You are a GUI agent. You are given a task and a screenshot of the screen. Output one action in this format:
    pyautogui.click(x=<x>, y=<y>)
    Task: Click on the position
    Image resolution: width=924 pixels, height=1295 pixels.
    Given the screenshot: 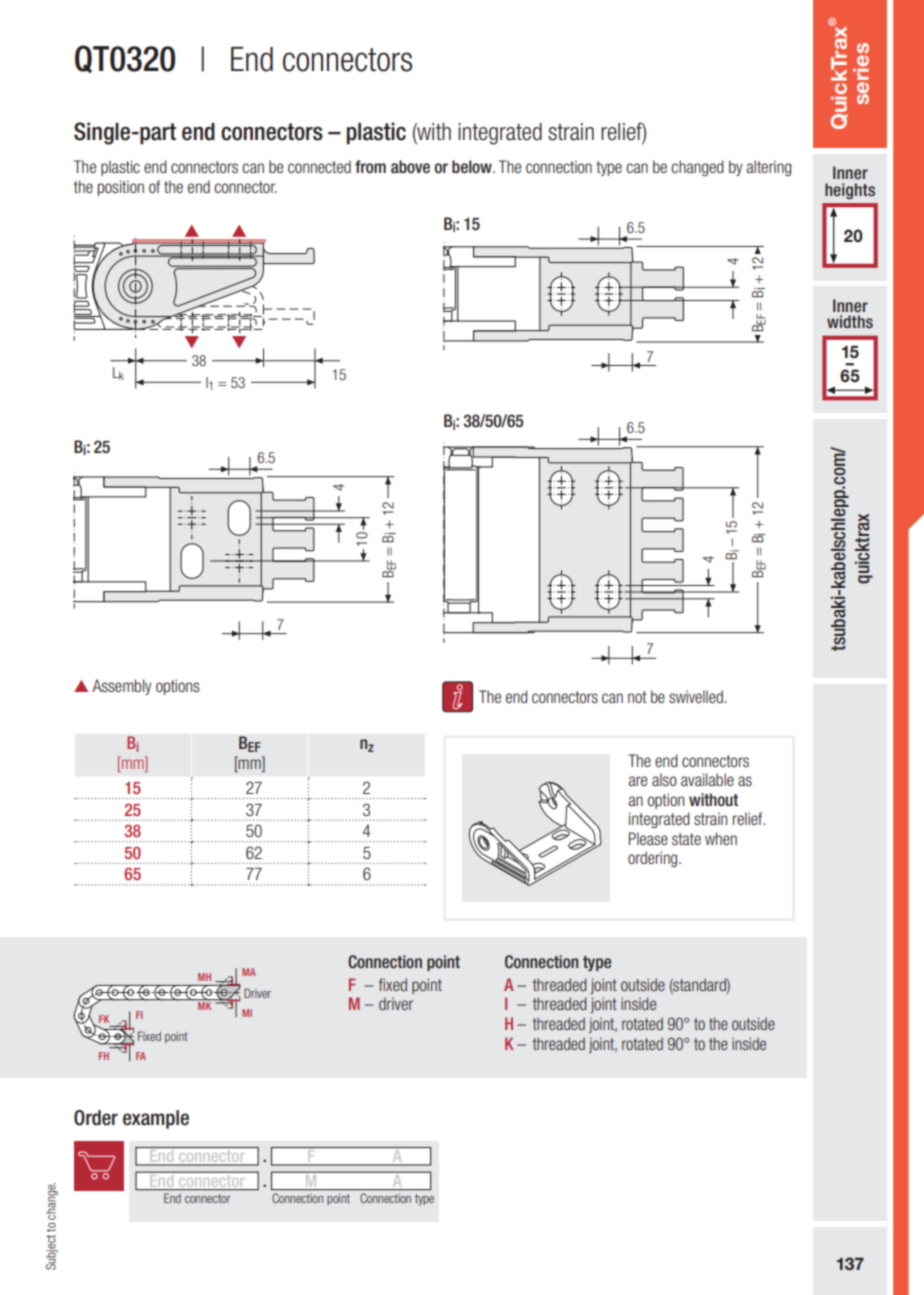 What is the action you would take?
    pyautogui.click(x=121, y=188)
